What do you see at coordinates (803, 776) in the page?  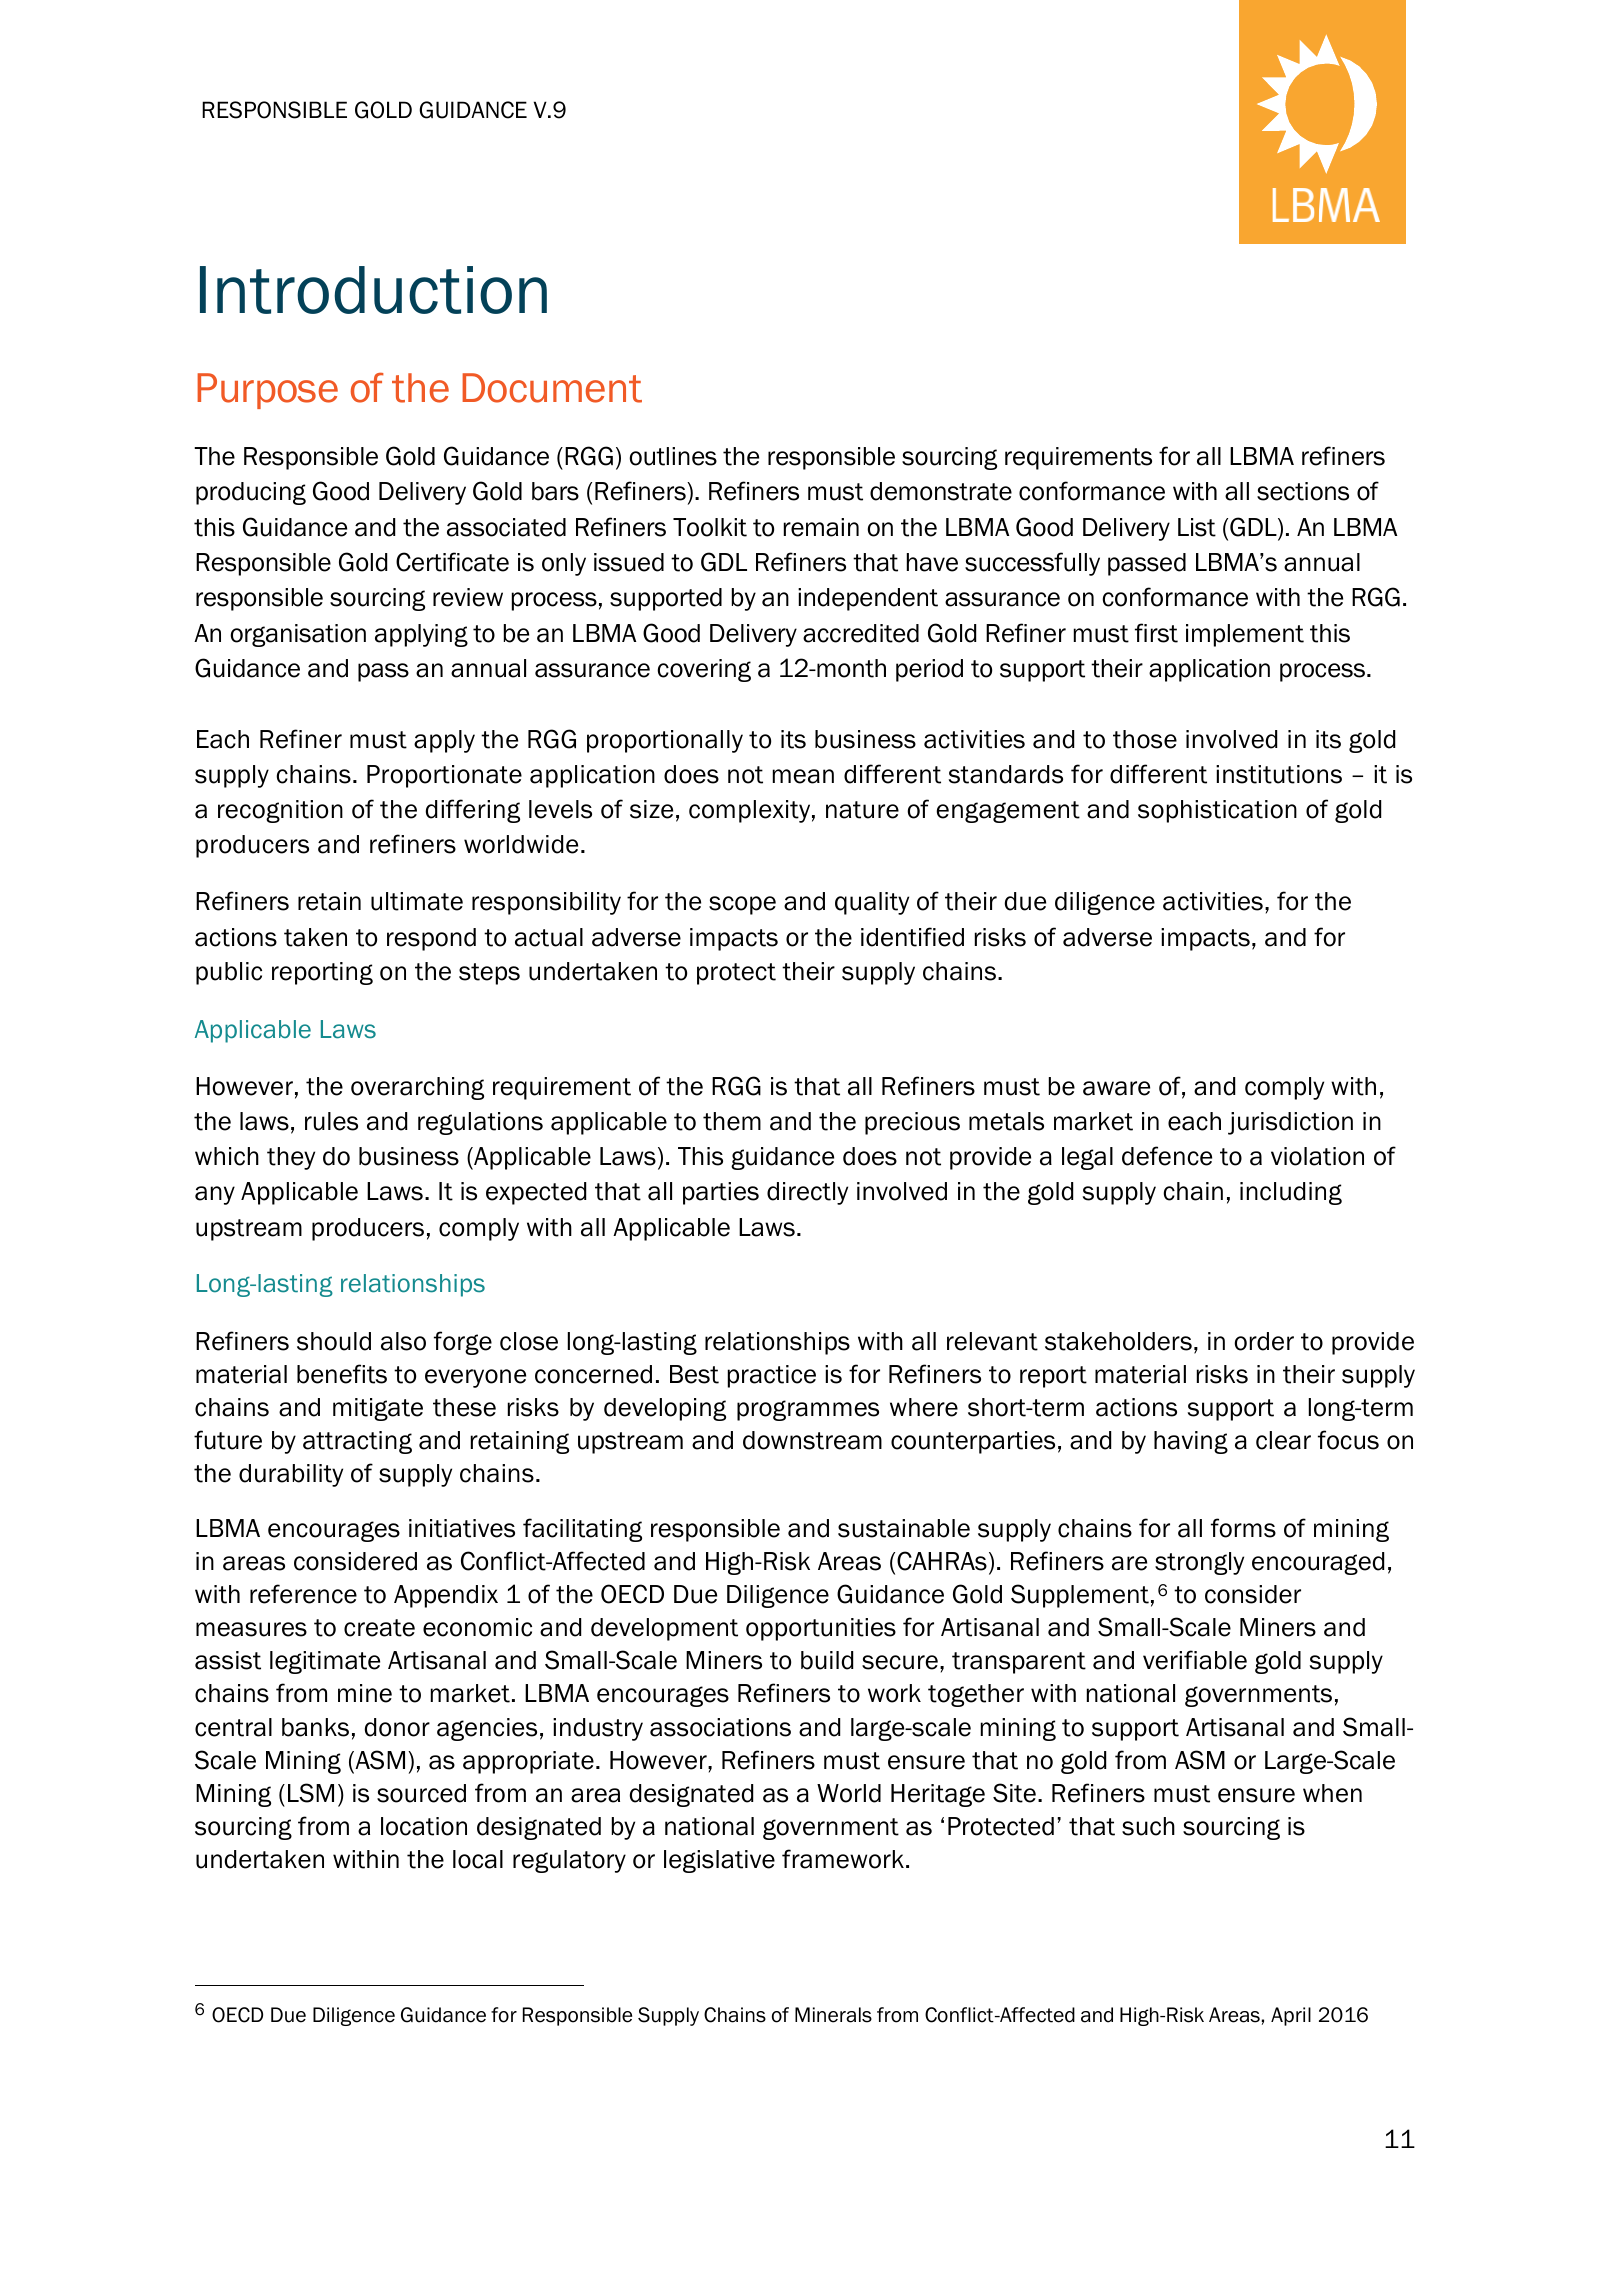 I see `mean` at bounding box center [803, 776].
